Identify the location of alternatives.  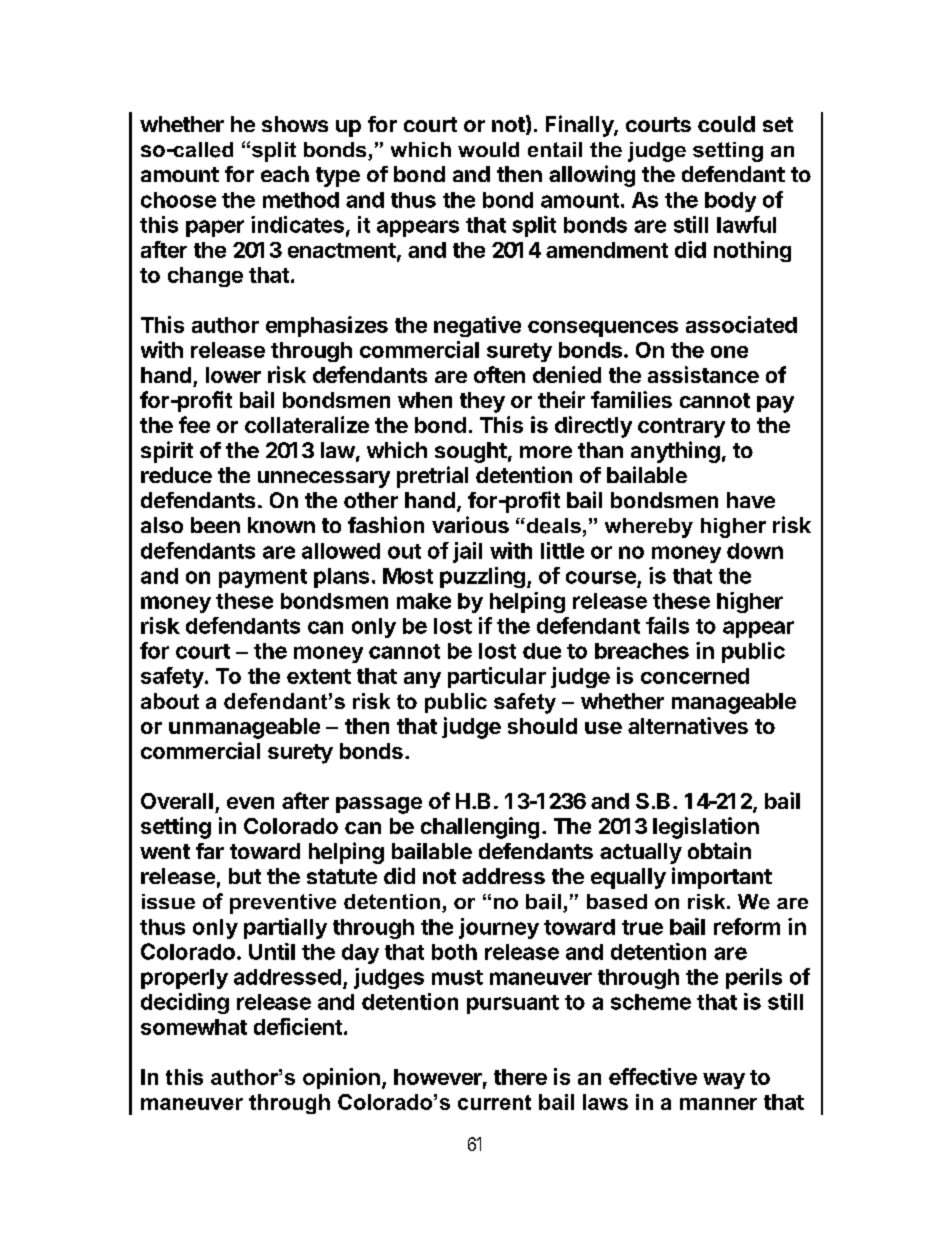
(688, 725).
